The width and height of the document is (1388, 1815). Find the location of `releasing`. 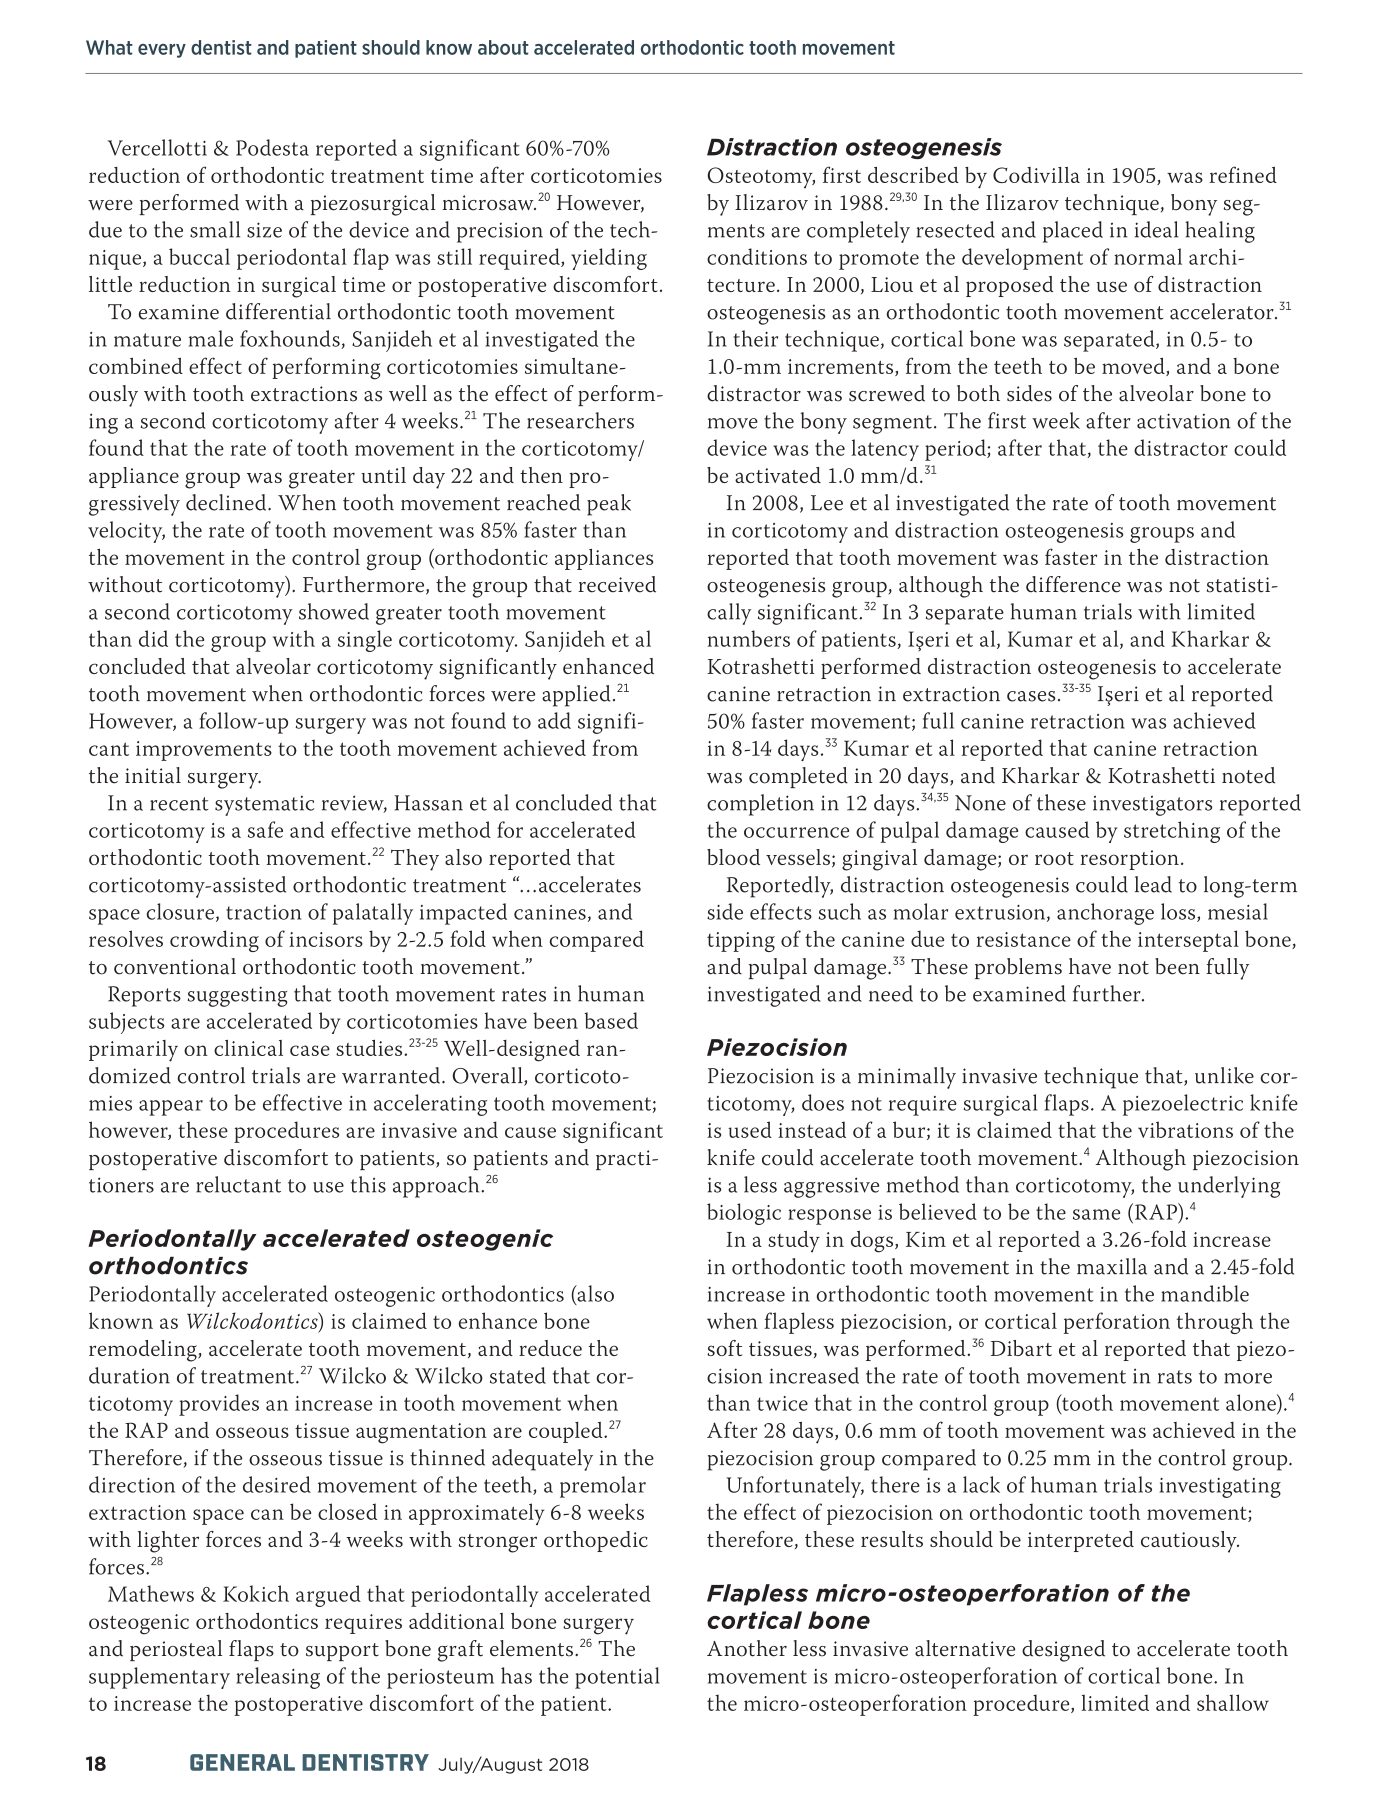

releasing is located at coordinates (278, 1678).
